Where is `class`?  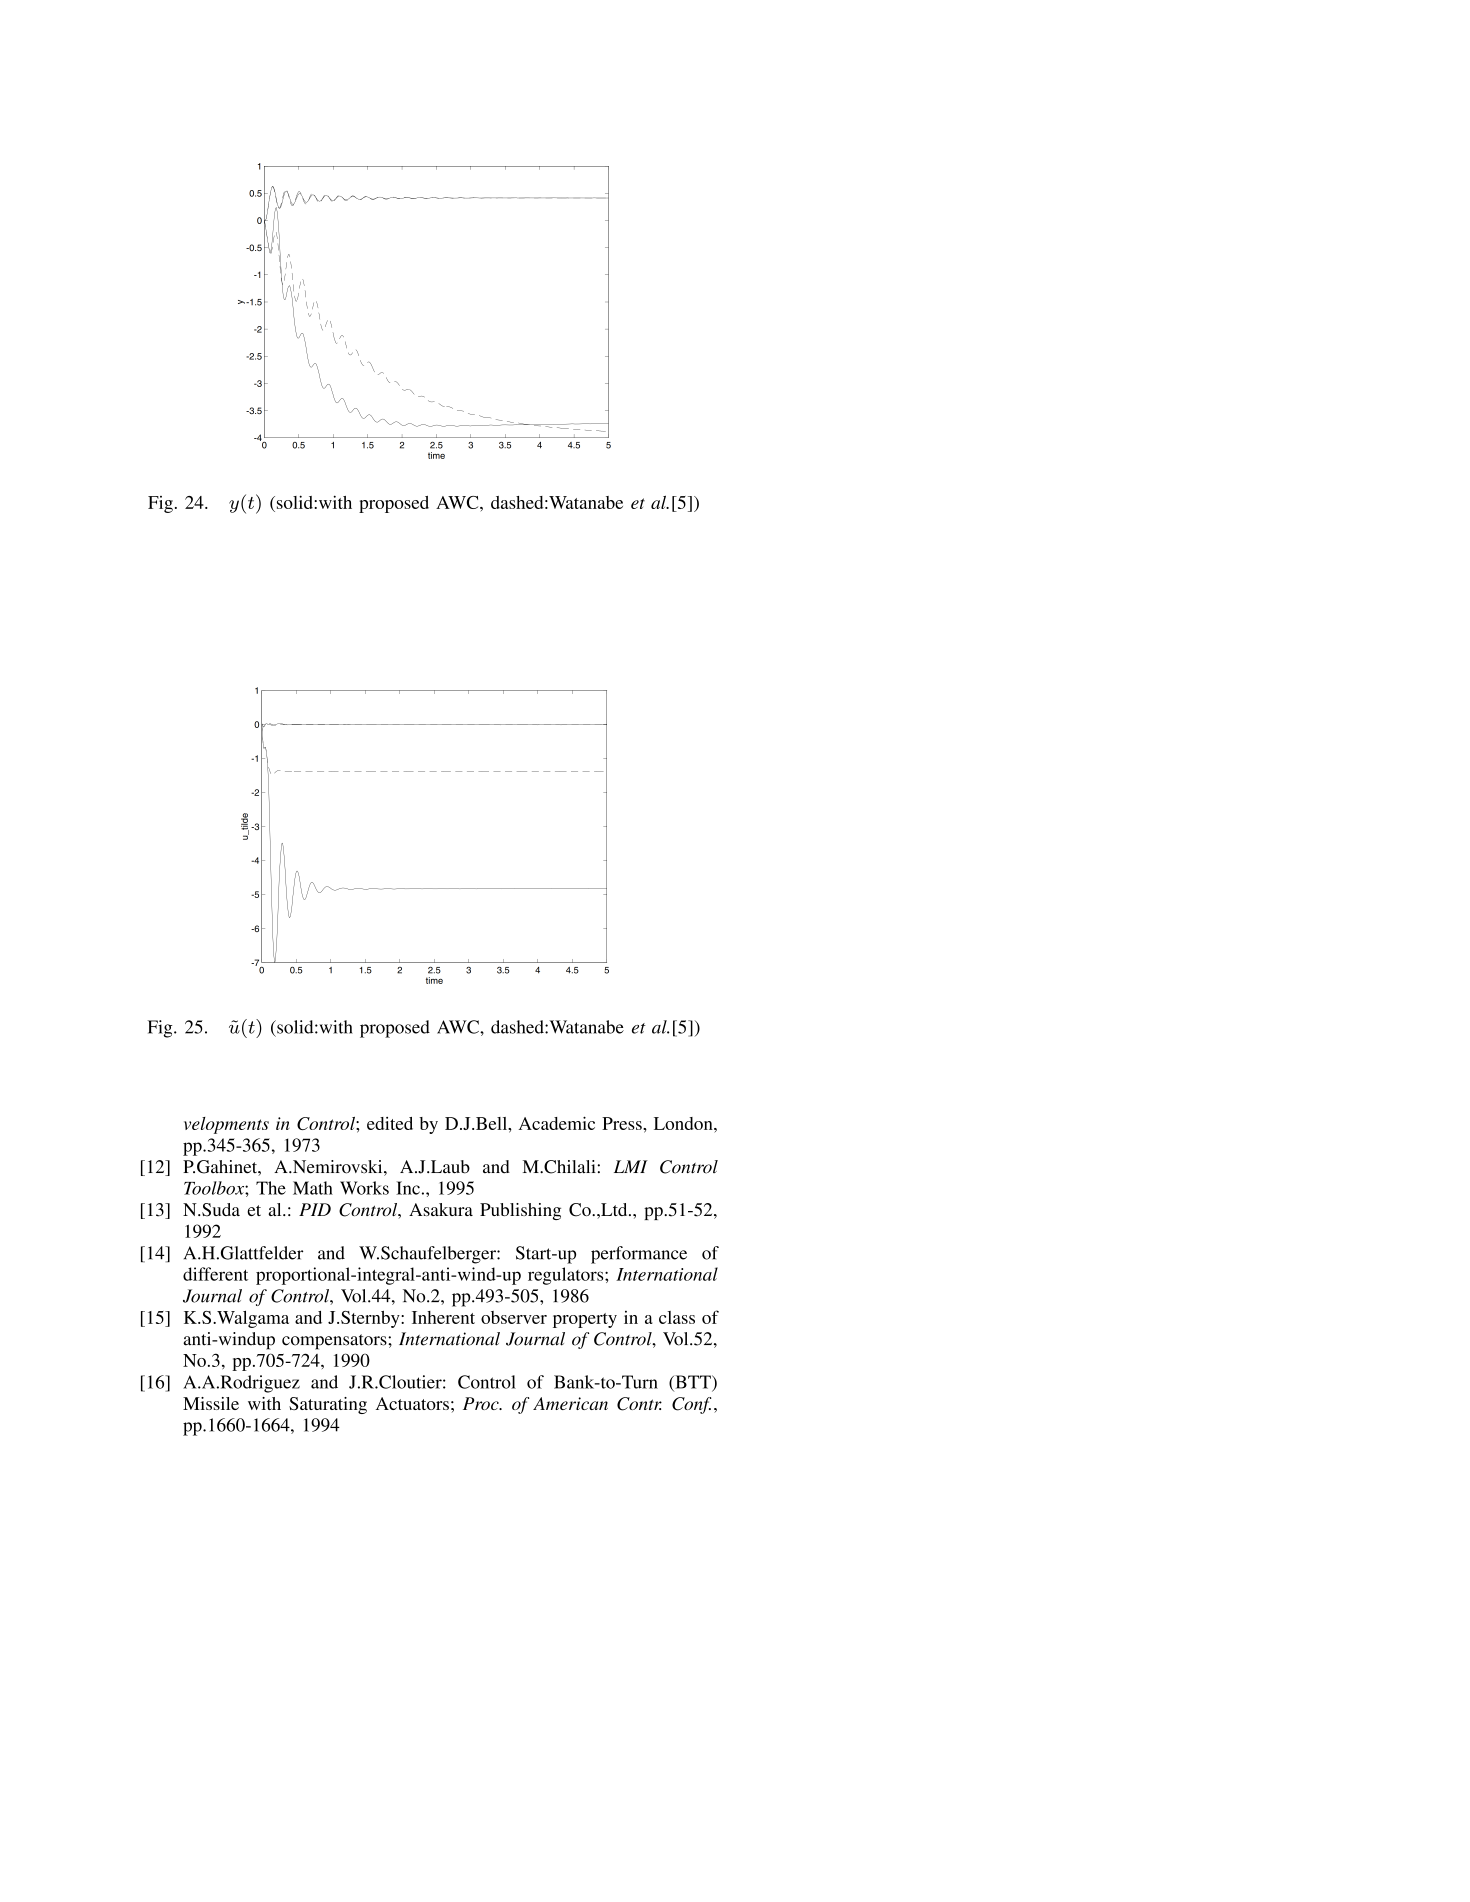 class is located at coordinates (677, 1317).
